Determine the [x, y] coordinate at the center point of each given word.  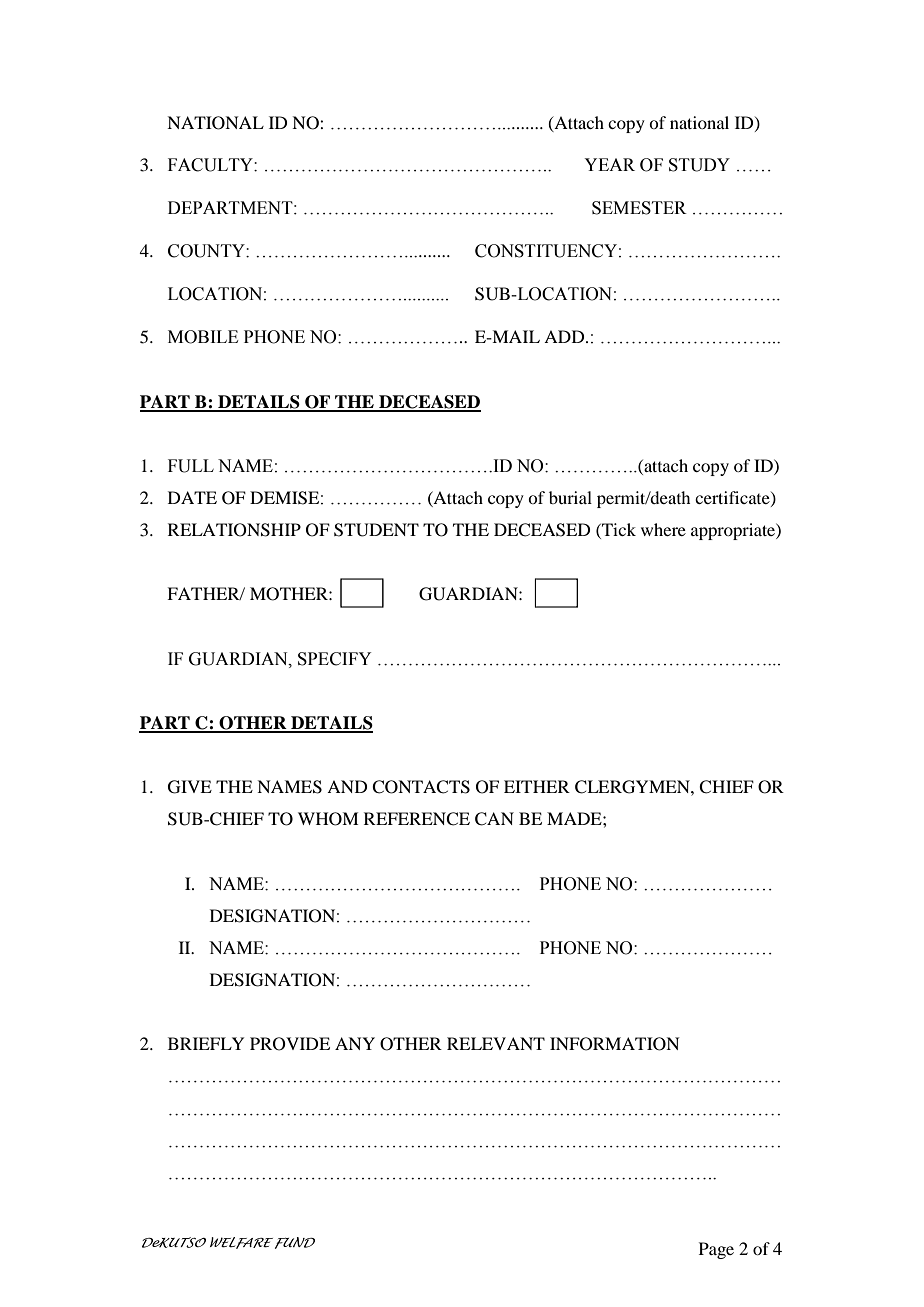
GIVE [190, 787]
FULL [191, 466]
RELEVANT [496, 1043]
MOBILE [203, 337]
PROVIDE [290, 1044]
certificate [733, 498]
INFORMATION [615, 1044]
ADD [565, 336]
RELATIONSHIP [234, 530]
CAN [494, 819]
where [663, 529]
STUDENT [376, 530]
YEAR [609, 164]
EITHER [537, 786]
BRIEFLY [206, 1043]
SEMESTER [639, 208]
